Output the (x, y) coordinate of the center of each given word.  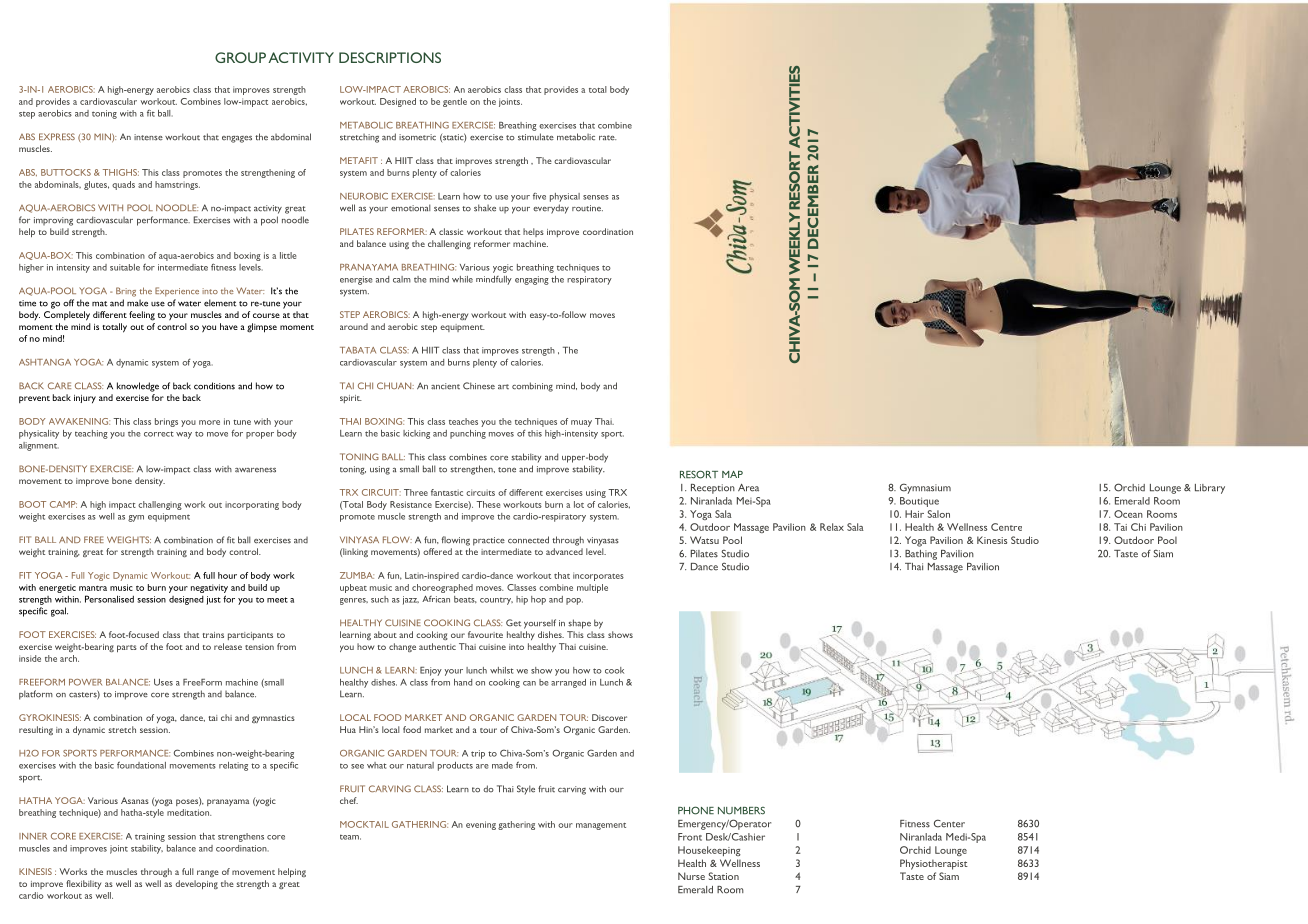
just (213, 600)
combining (532, 387)
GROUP (240, 57)
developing (196, 884)
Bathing (921, 555)
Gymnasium (925, 488)
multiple (592, 588)
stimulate (536, 137)
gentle (455, 102)
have (229, 326)
